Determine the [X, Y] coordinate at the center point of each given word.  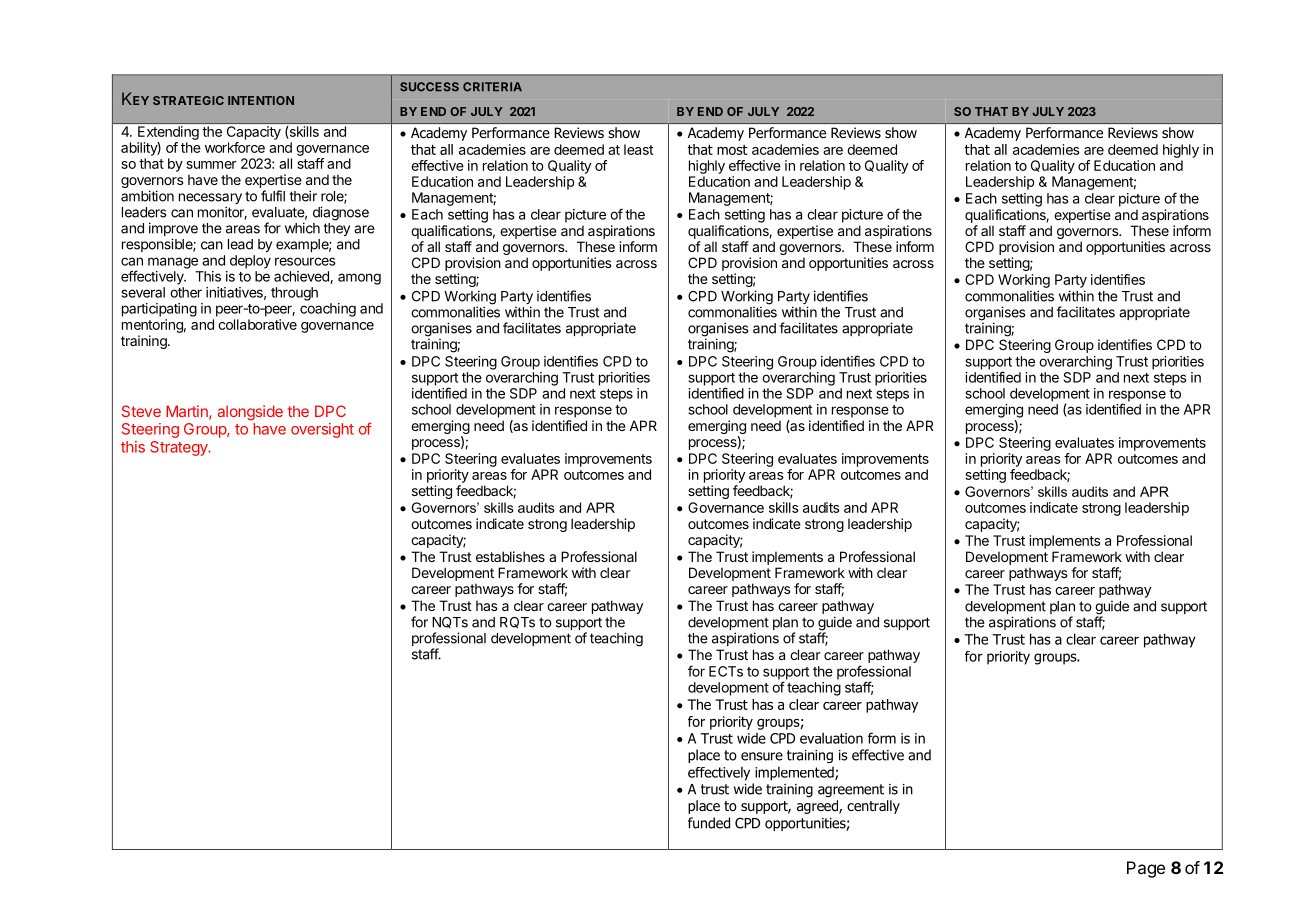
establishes [510, 556]
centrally [873, 807]
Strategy [180, 448]
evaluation [831, 738]
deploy [250, 262]
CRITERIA [492, 87]
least [639, 149]
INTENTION [261, 100]
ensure [762, 756]
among [359, 279]
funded [709, 823]
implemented [795, 773]
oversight [322, 430]
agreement [851, 790]
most [732, 150]
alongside [250, 413]
